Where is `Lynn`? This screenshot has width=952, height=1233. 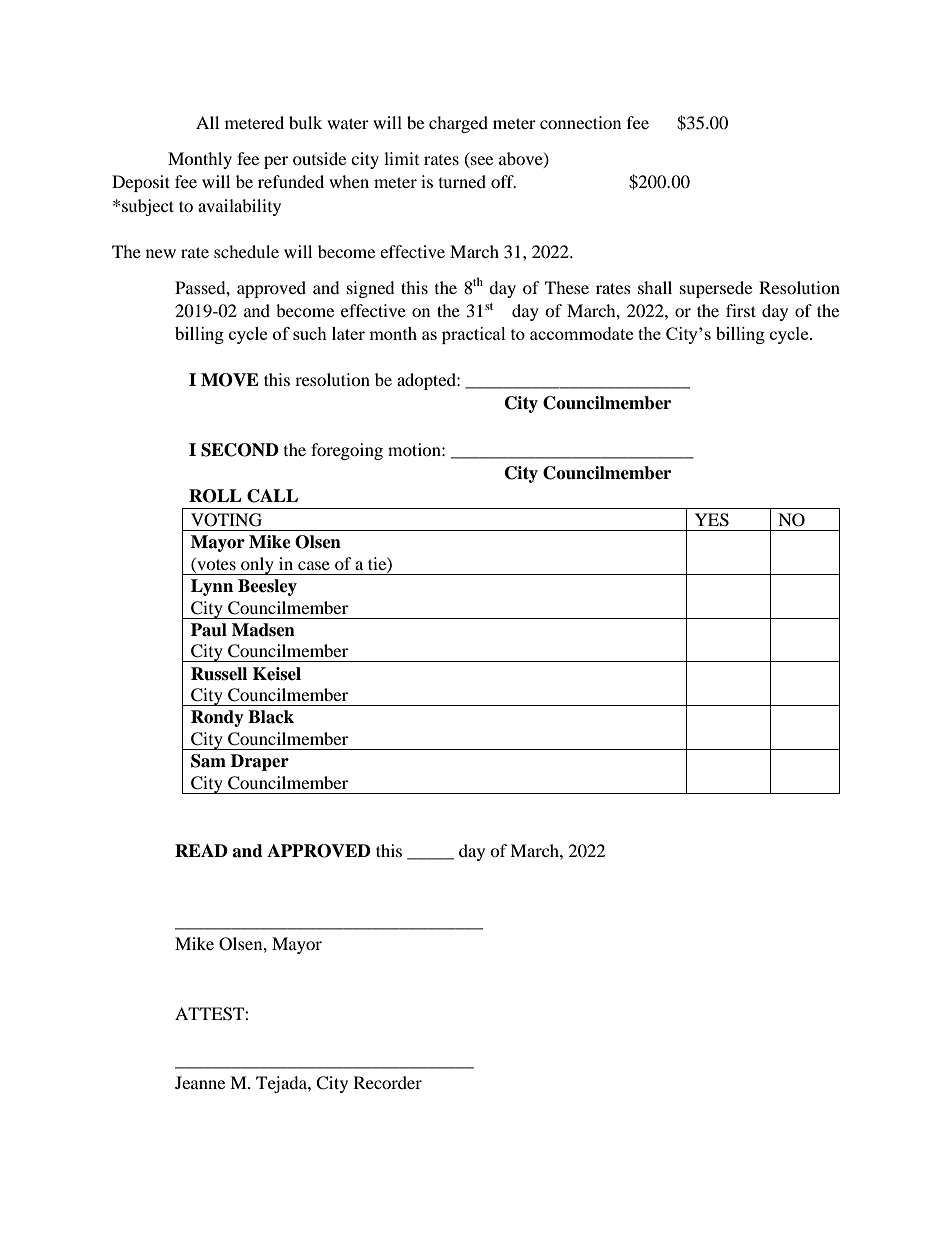 Lynn is located at coordinates (212, 587).
